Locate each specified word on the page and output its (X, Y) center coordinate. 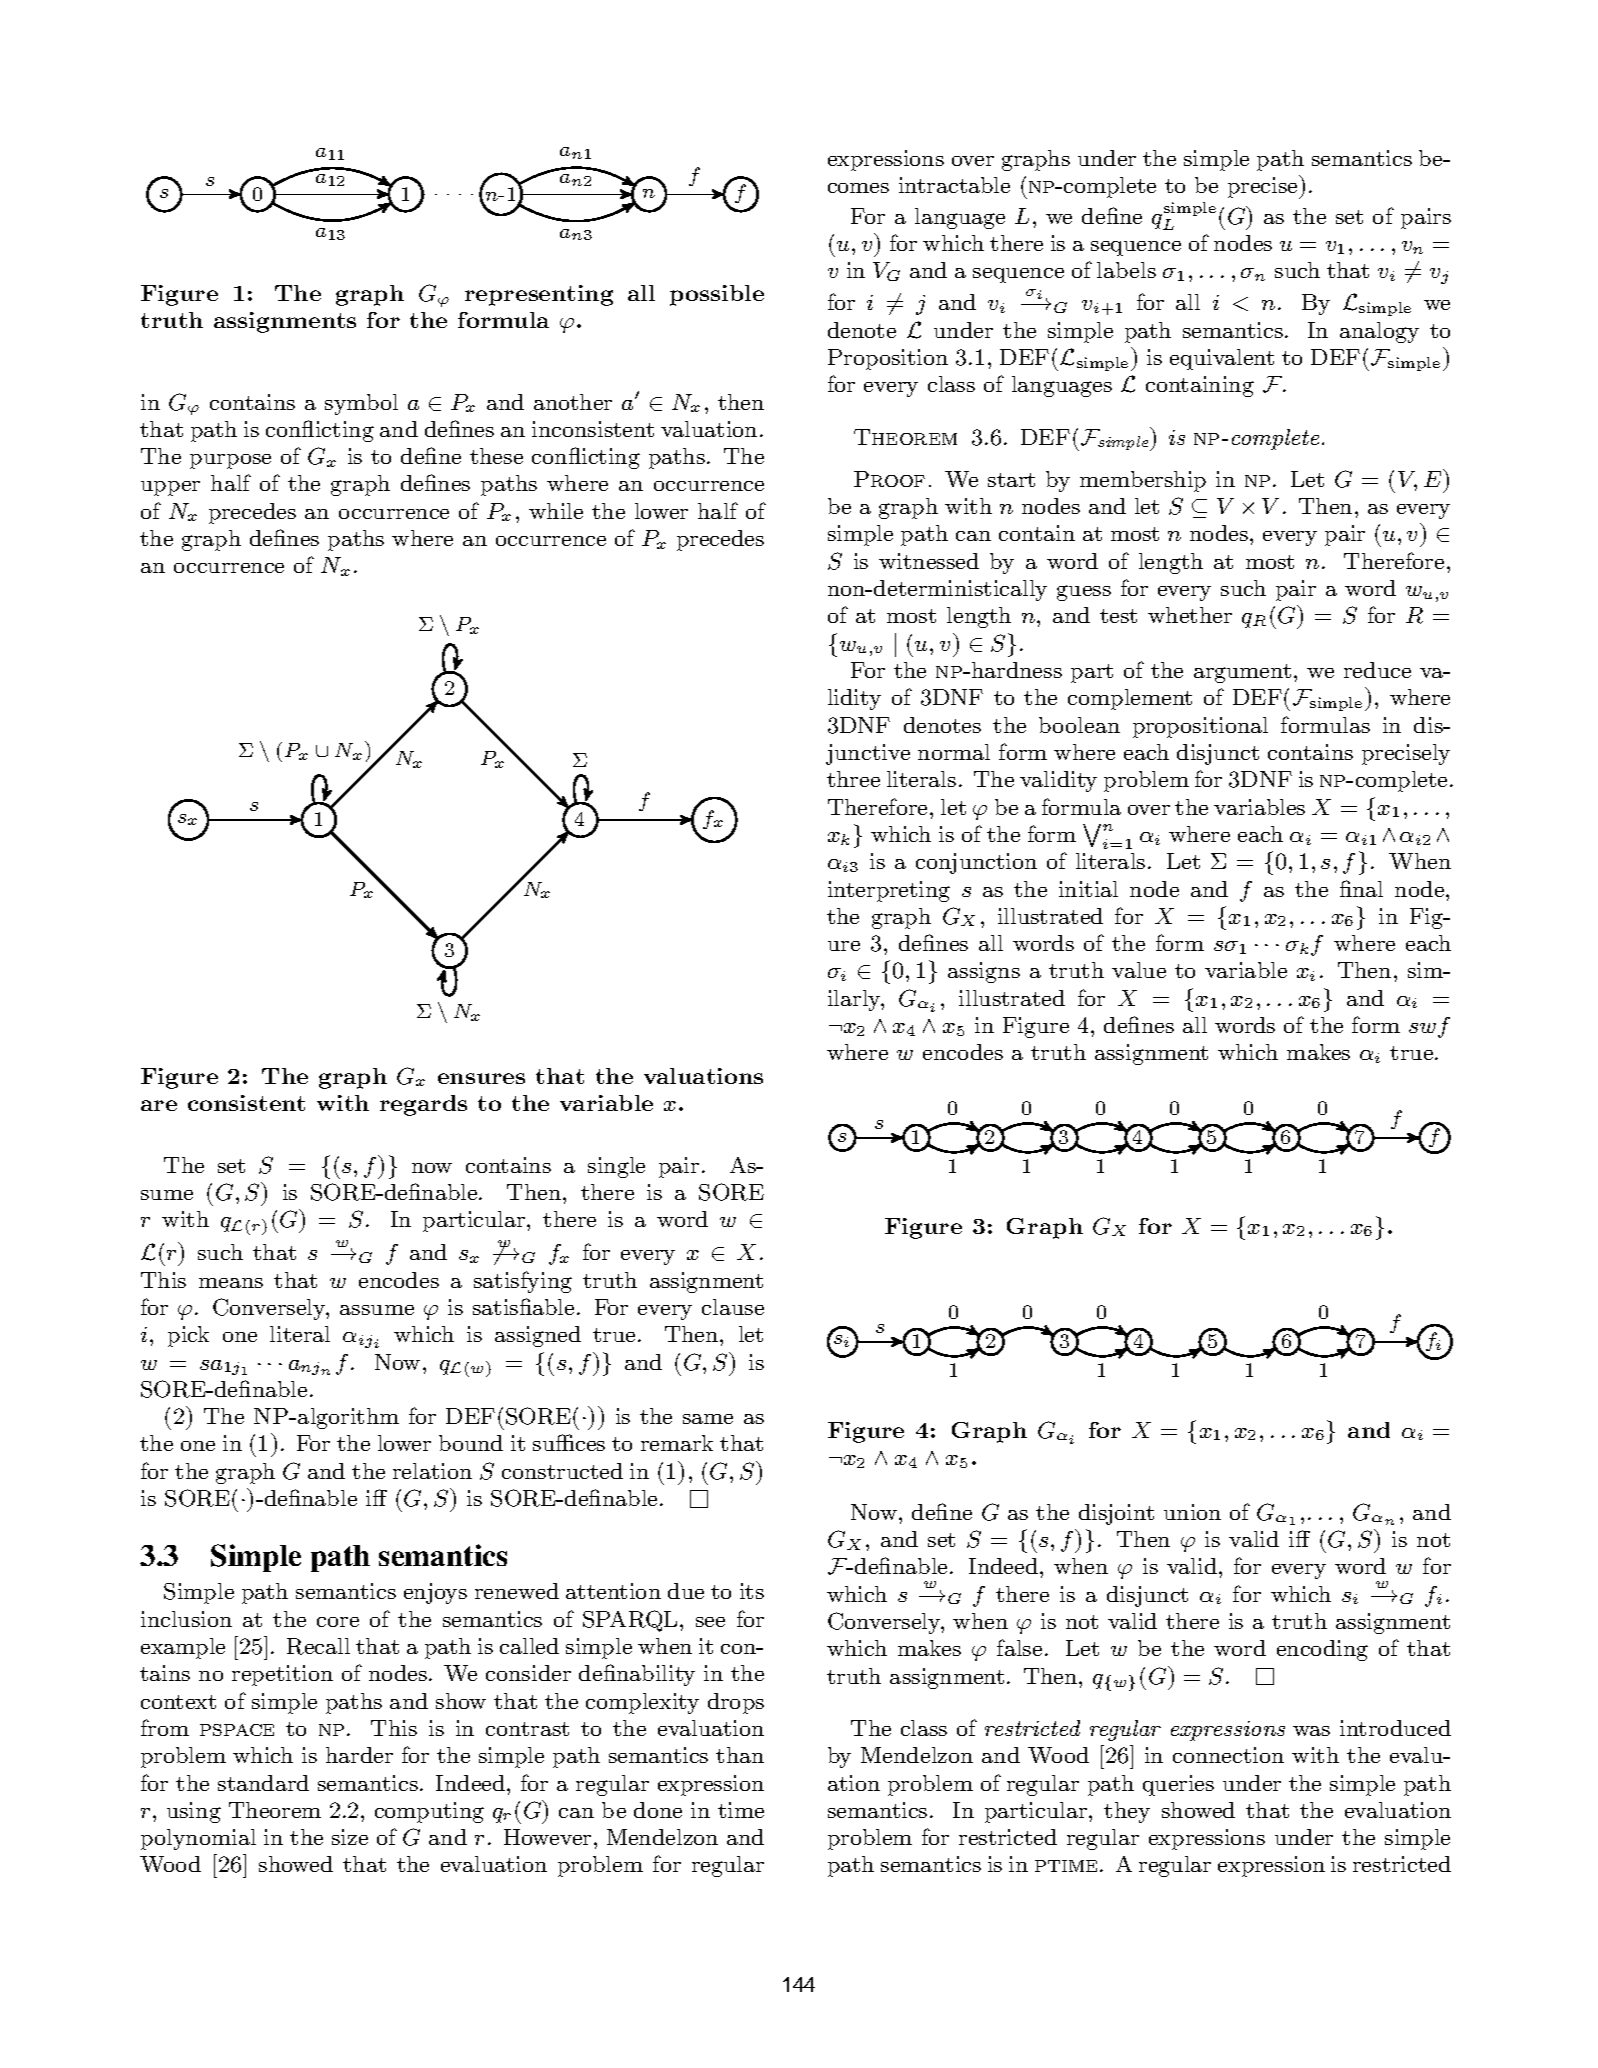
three (853, 779)
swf (1429, 1027)
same (708, 1419)
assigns (984, 972)
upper (170, 488)
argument (1242, 673)
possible (717, 295)
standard (263, 1783)
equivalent (1222, 359)
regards (423, 1105)
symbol (361, 404)
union (1192, 1512)
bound (471, 1443)
